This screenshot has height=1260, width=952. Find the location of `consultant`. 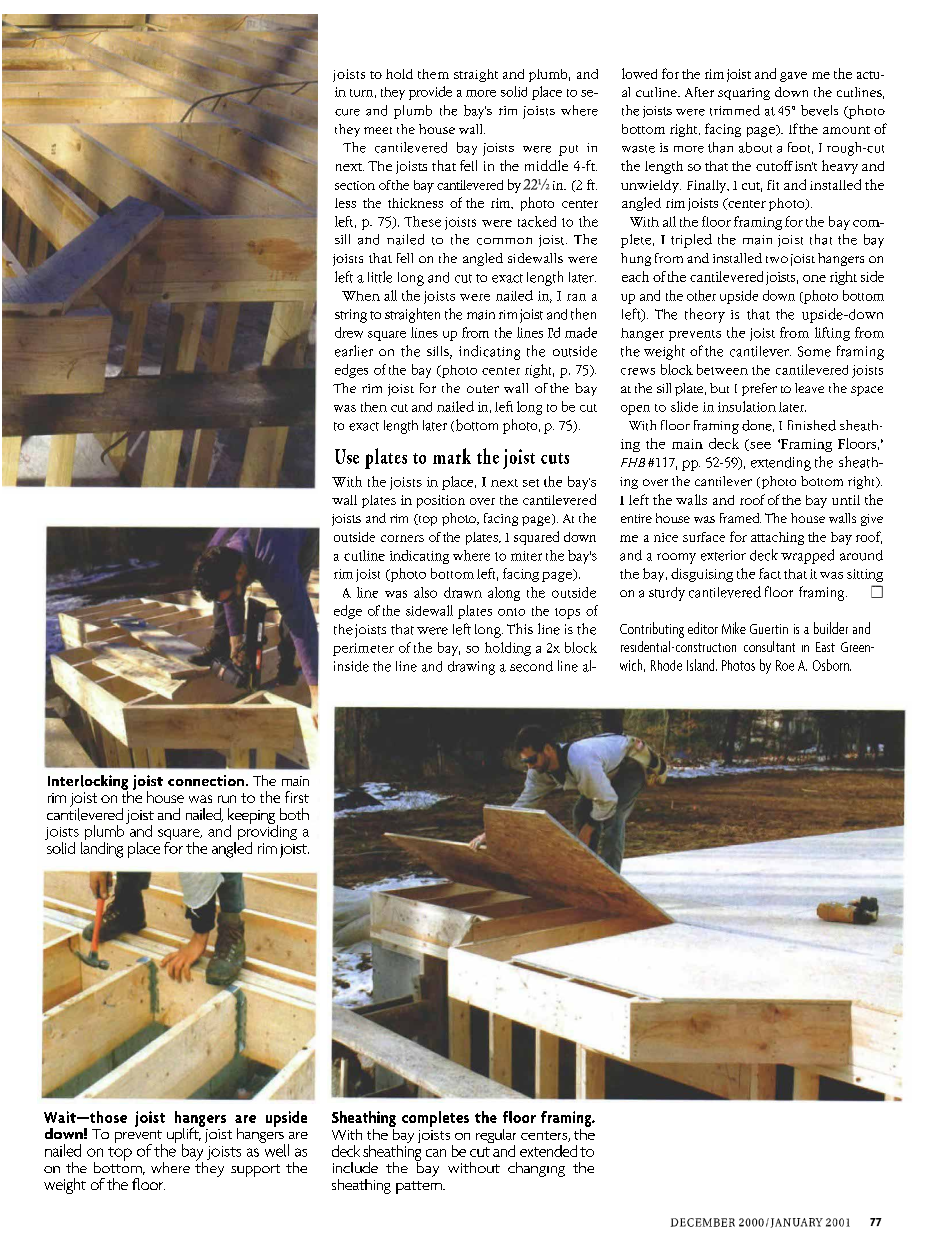

consultant is located at coordinates (769, 646).
